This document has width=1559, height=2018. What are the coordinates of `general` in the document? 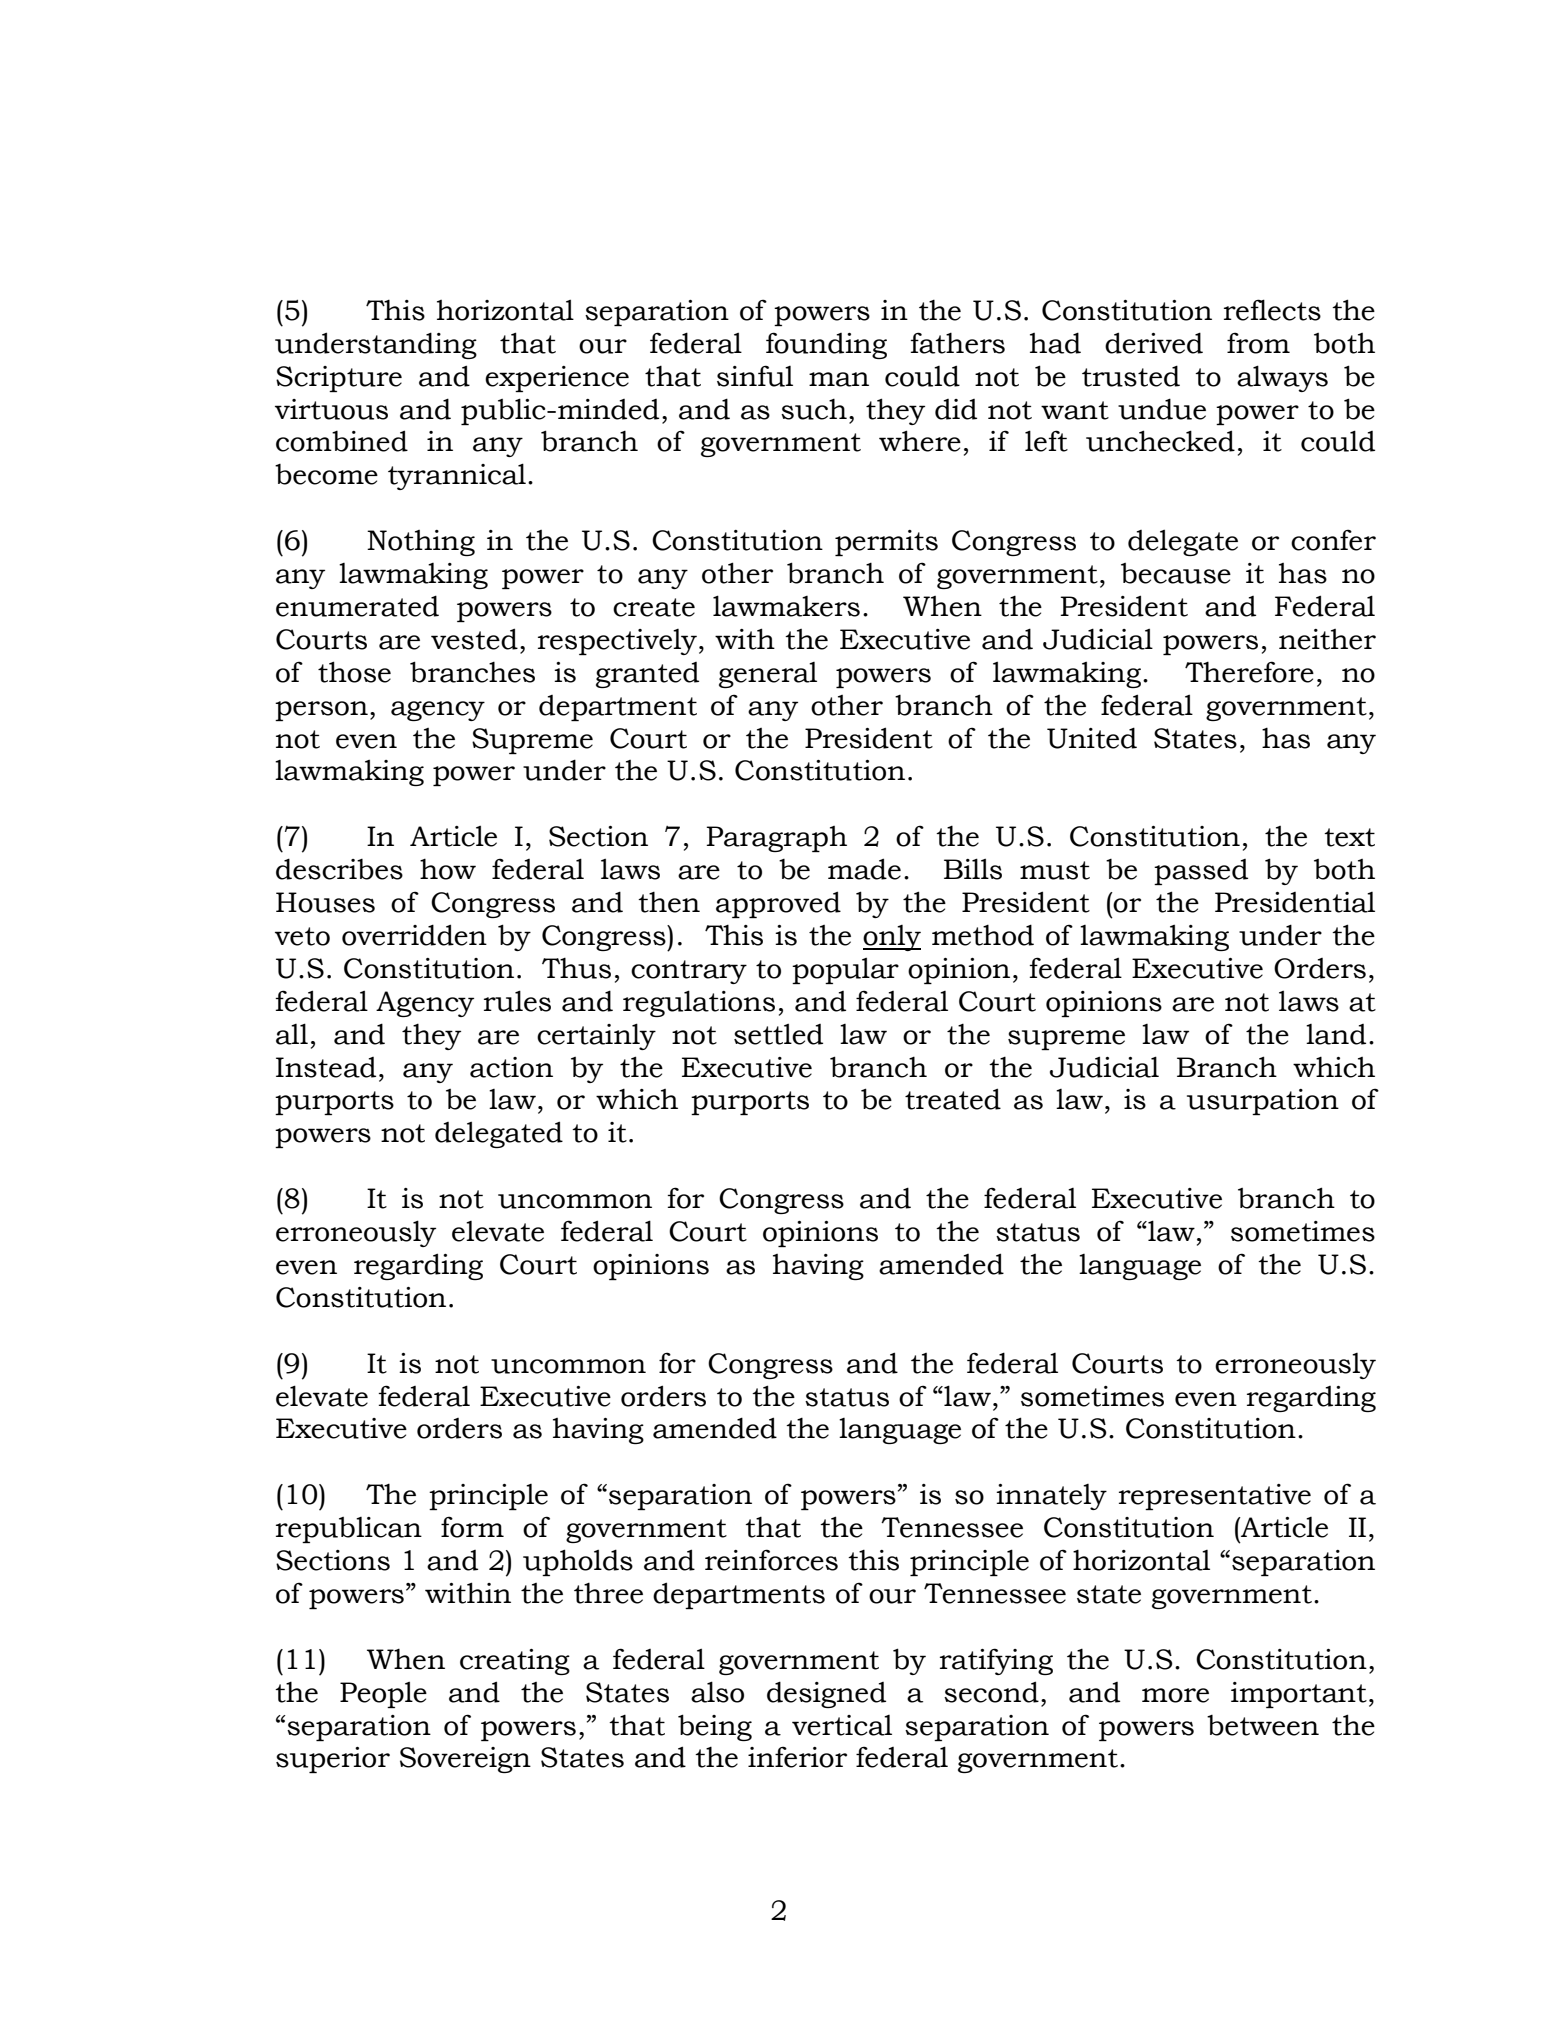 It's located at (768, 675).
